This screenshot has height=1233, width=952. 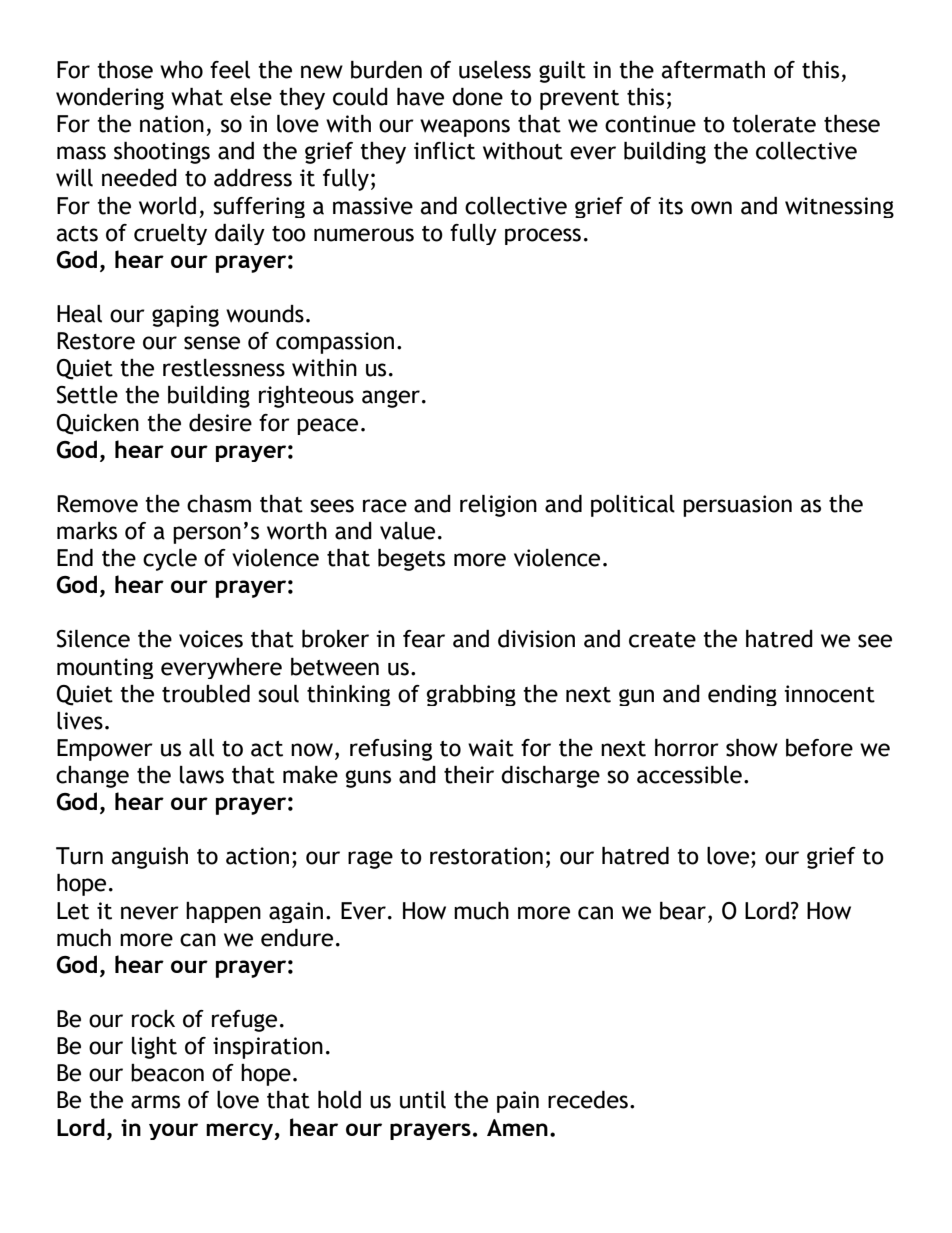 I want to click on ending, so click(x=742, y=695).
